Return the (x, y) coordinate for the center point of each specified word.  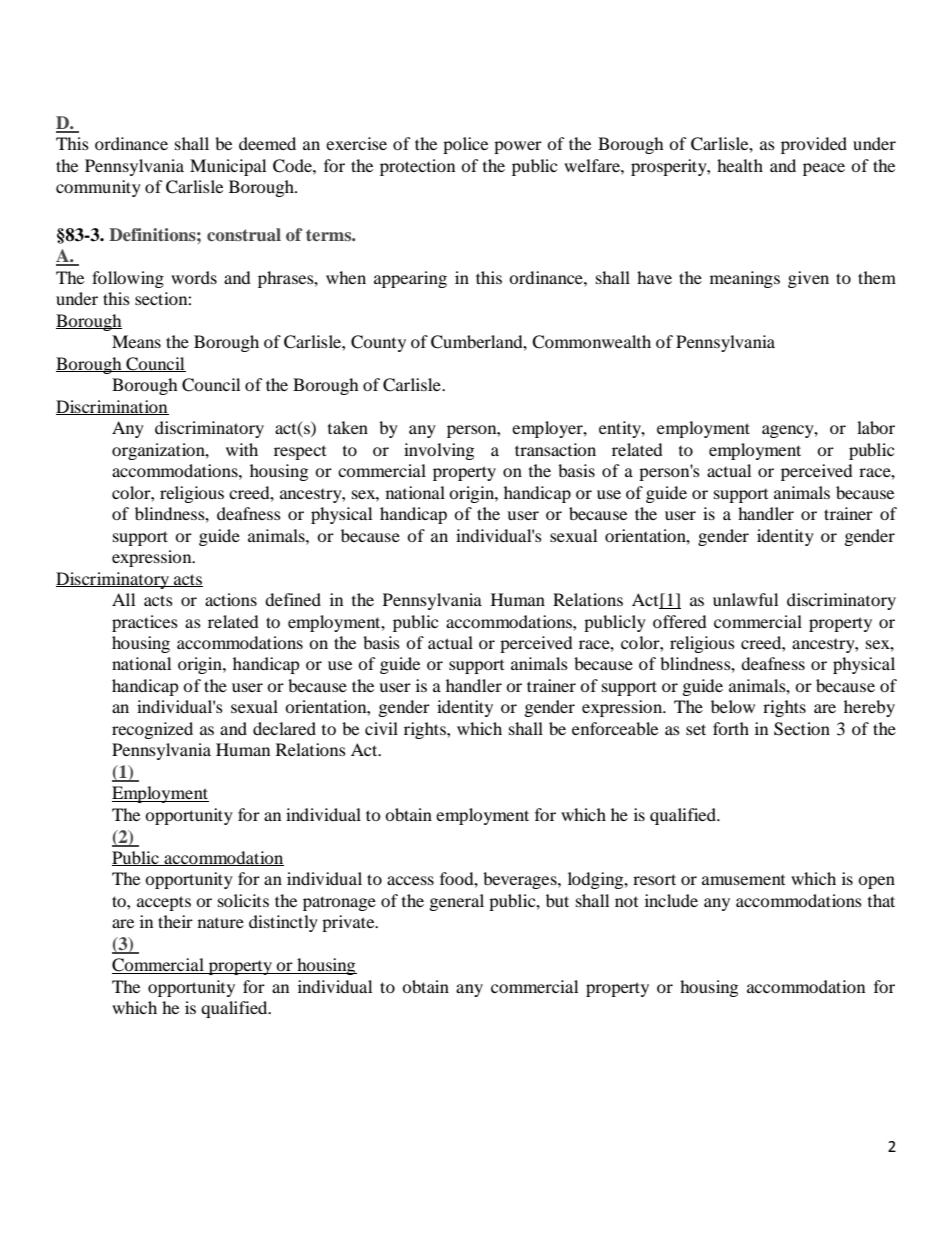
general (457, 902)
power (518, 147)
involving (439, 451)
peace (824, 169)
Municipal (228, 167)
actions (231, 599)
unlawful (745, 599)
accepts (164, 903)
